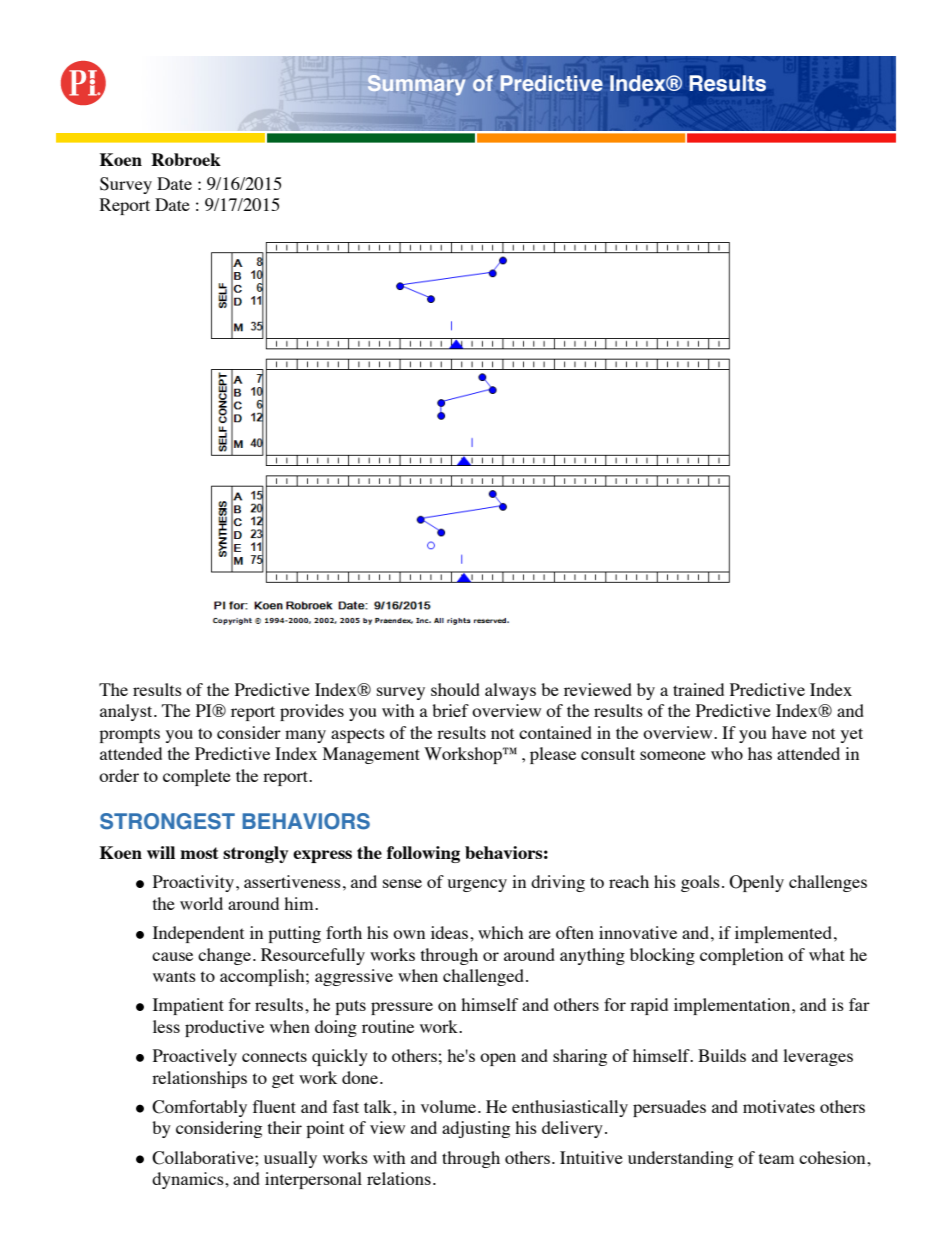 The height and width of the screenshot is (1233, 952). Describe the element at coordinates (789, 732) in the screenshot. I see `have` at that location.
